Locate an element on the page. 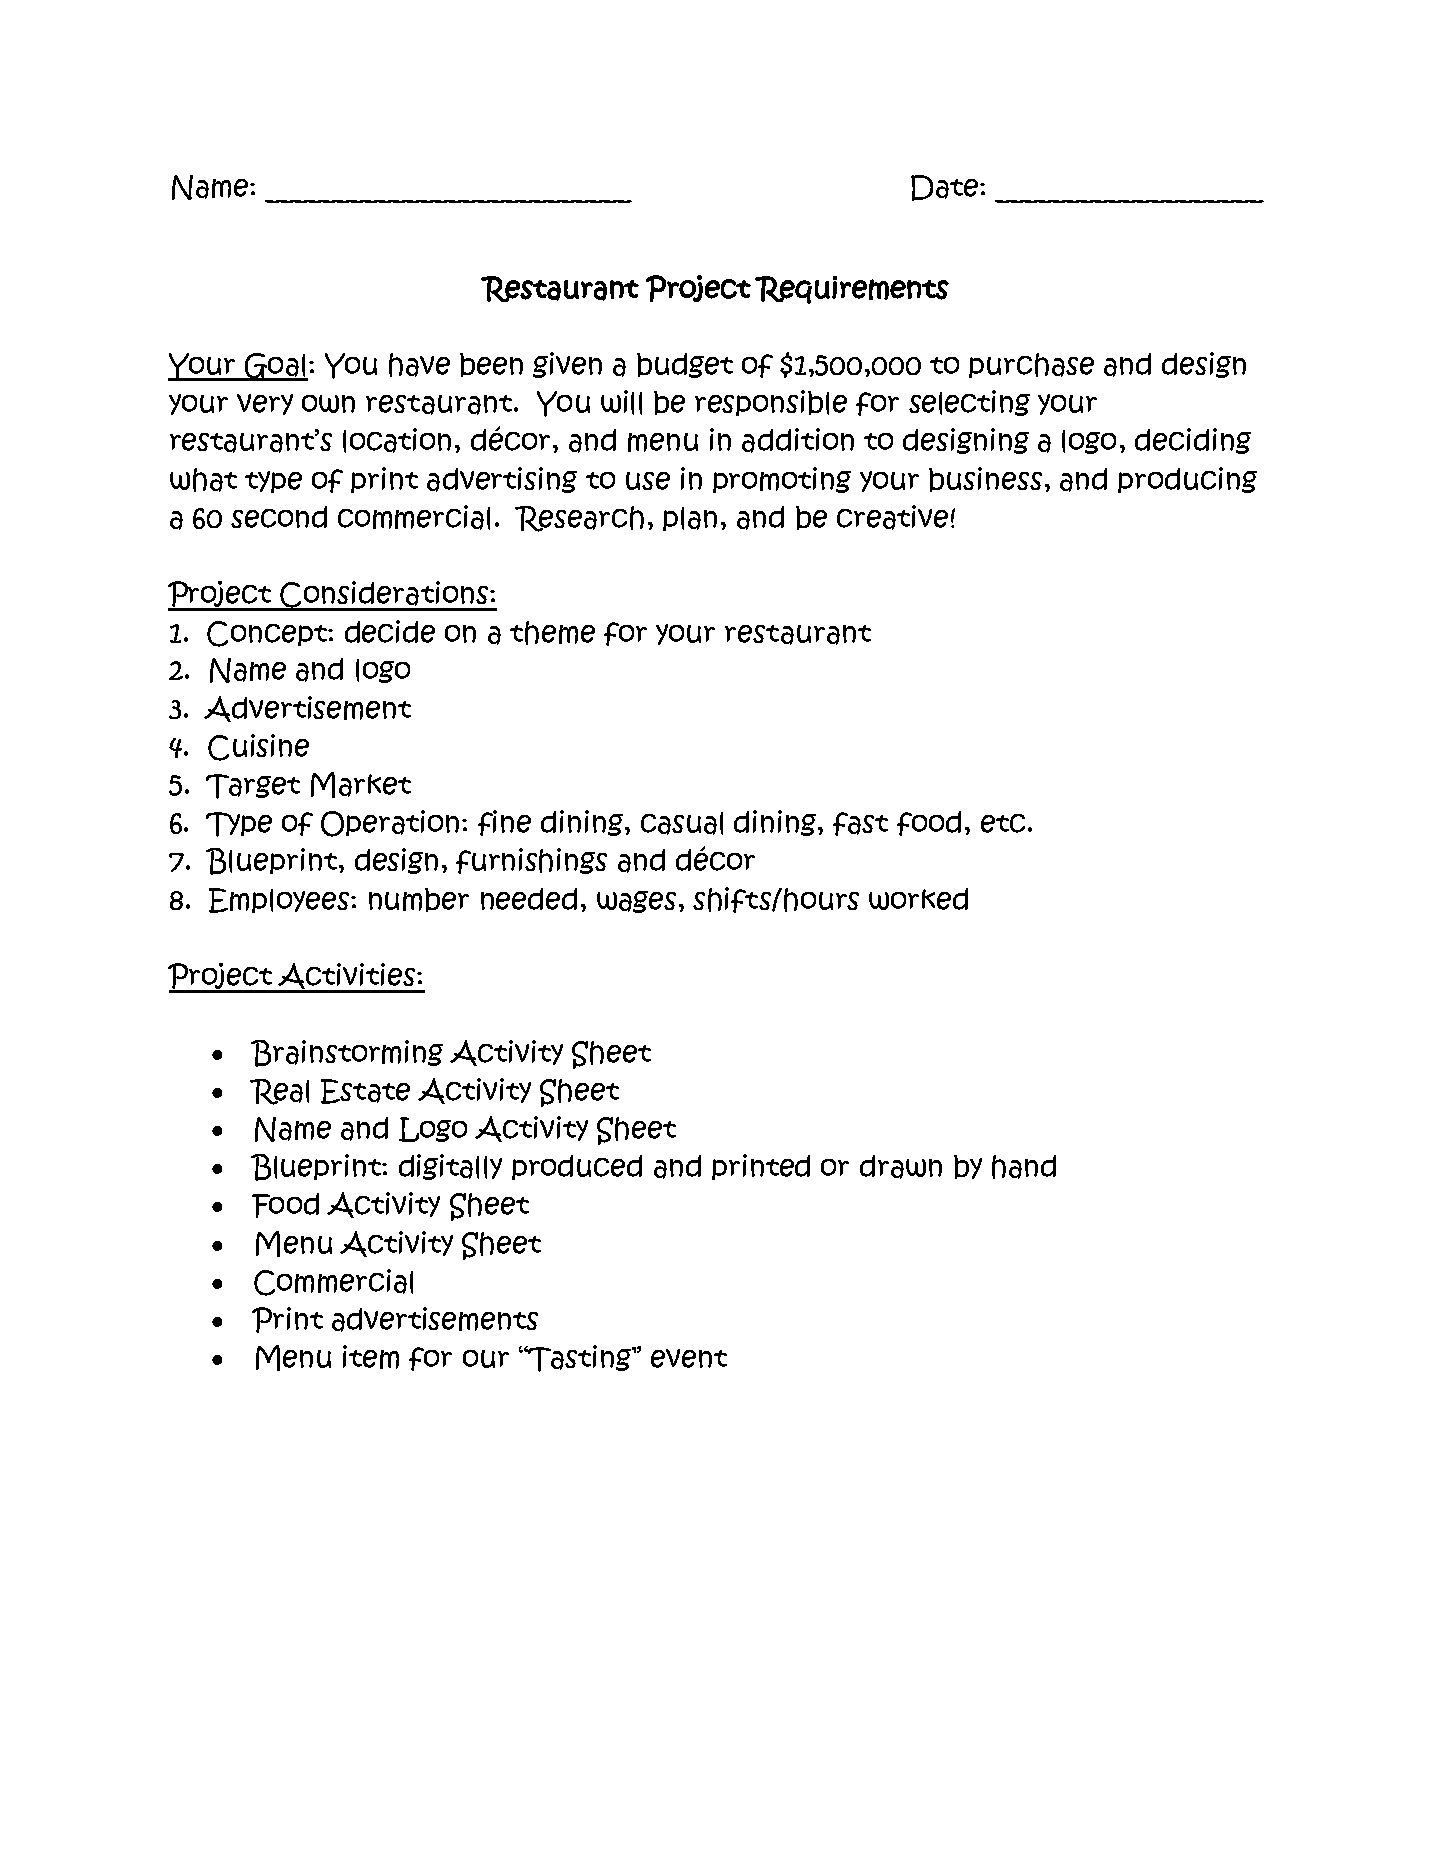 Image resolution: width=1433 pixels, height=1854 pixels. casual is located at coordinates (682, 823).
